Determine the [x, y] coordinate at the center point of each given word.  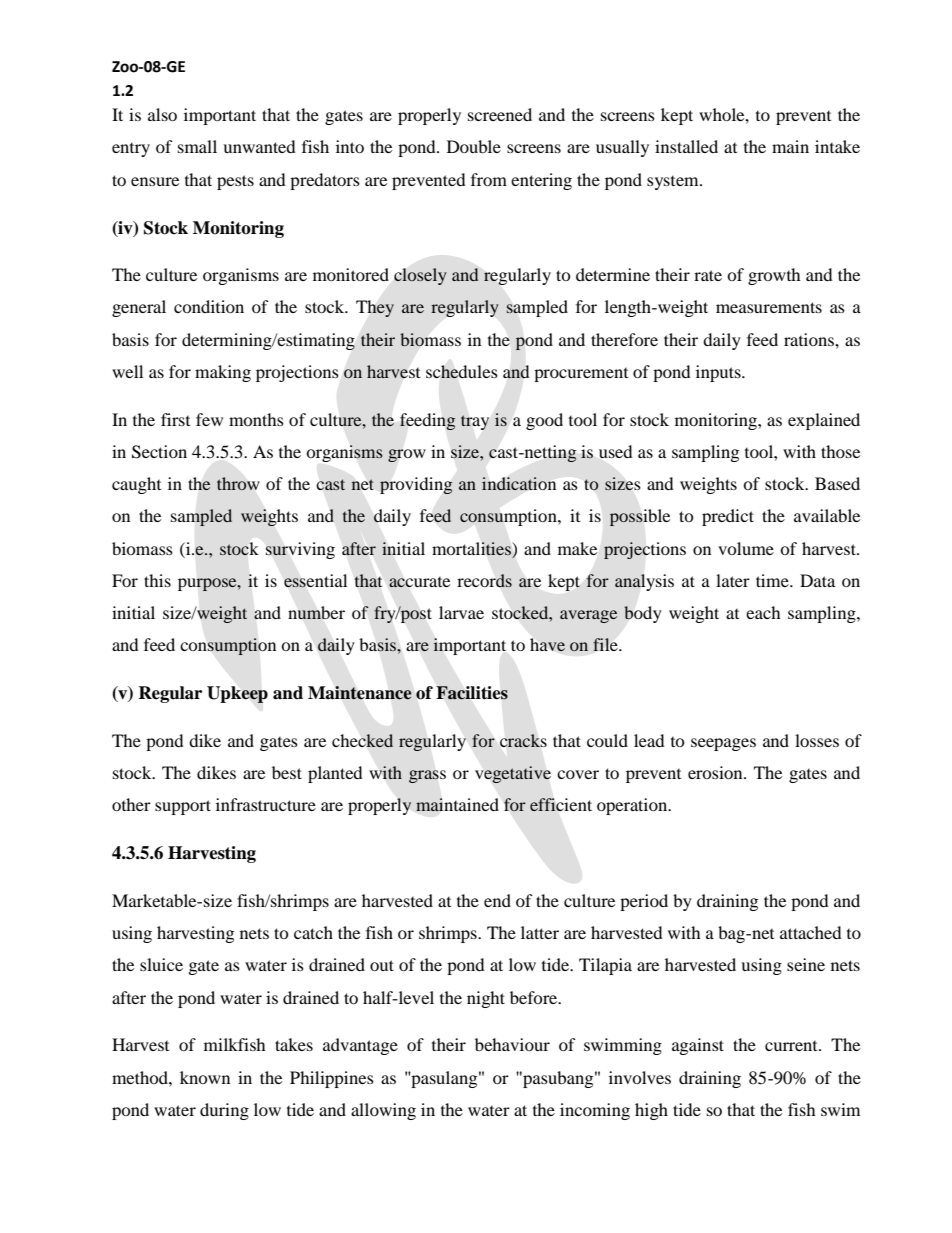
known [205, 1077]
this [157, 580]
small [197, 146]
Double [474, 146]
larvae [461, 612]
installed [686, 146]
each [763, 612]
